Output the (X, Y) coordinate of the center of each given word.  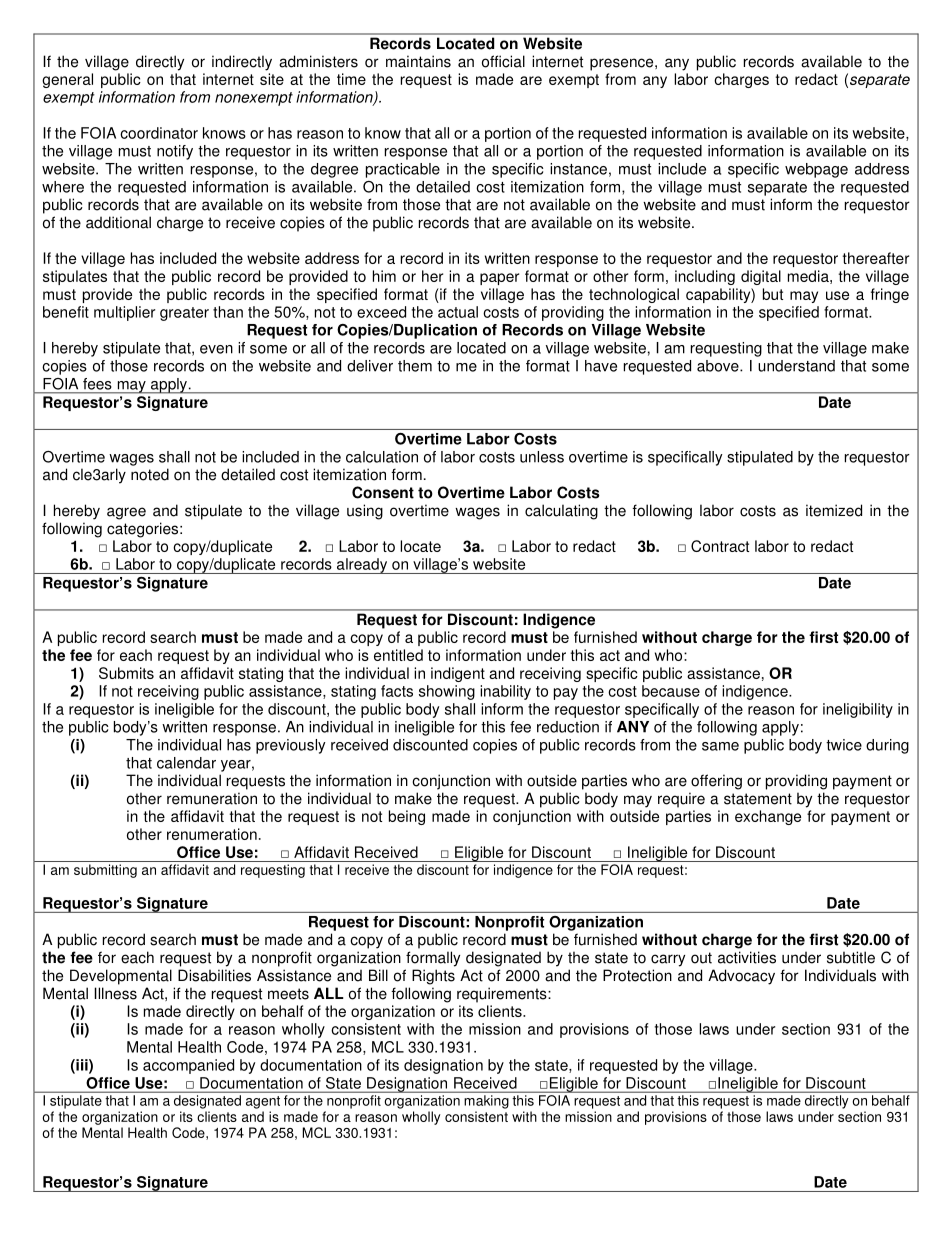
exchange (768, 817)
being (407, 817)
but (773, 294)
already (362, 566)
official (503, 61)
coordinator (159, 133)
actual (458, 312)
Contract (720, 546)
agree (126, 513)
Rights (433, 977)
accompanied (188, 1066)
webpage (816, 170)
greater (184, 314)
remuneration (212, 798)
